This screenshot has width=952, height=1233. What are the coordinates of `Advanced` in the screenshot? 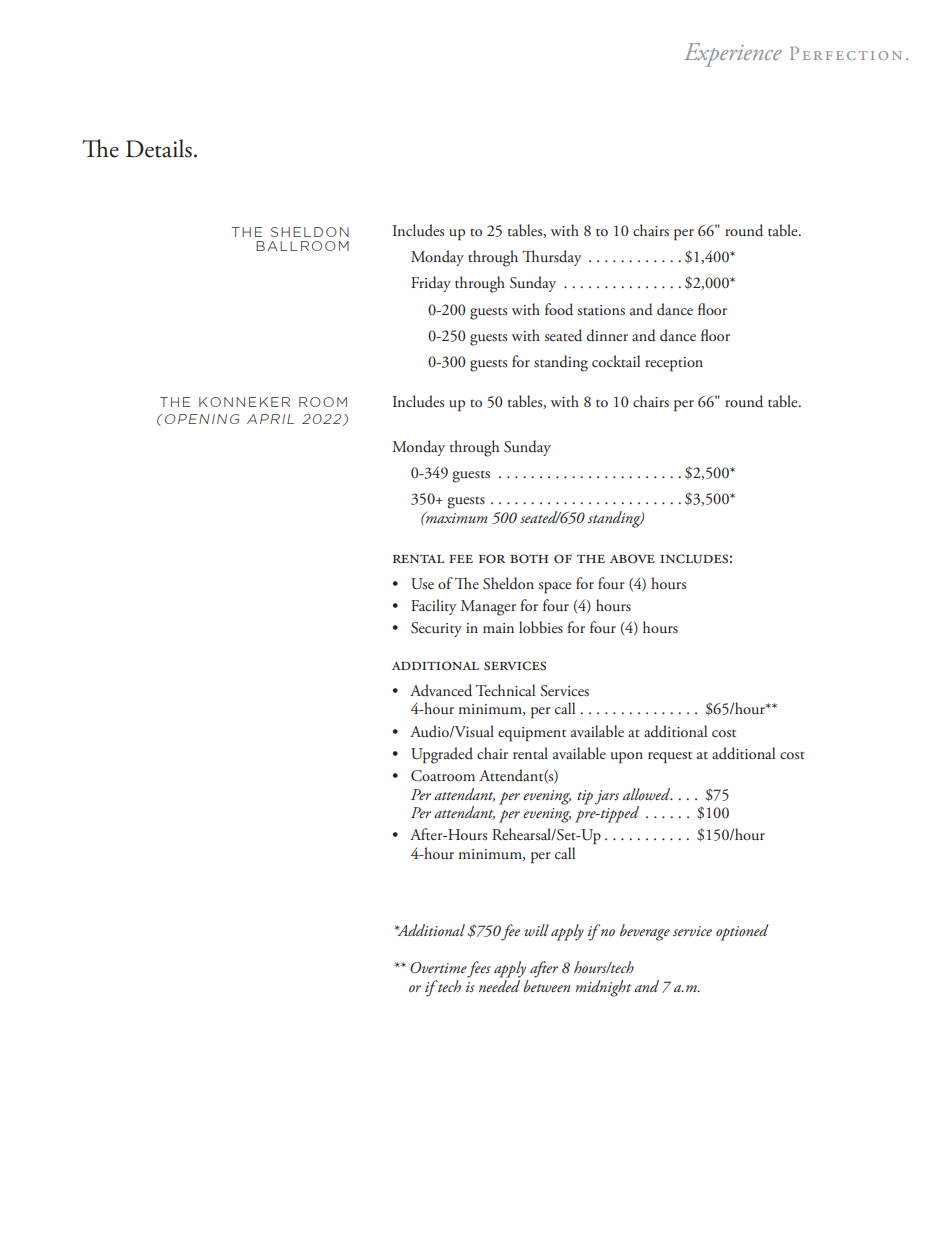 It's located at (441, 690).
